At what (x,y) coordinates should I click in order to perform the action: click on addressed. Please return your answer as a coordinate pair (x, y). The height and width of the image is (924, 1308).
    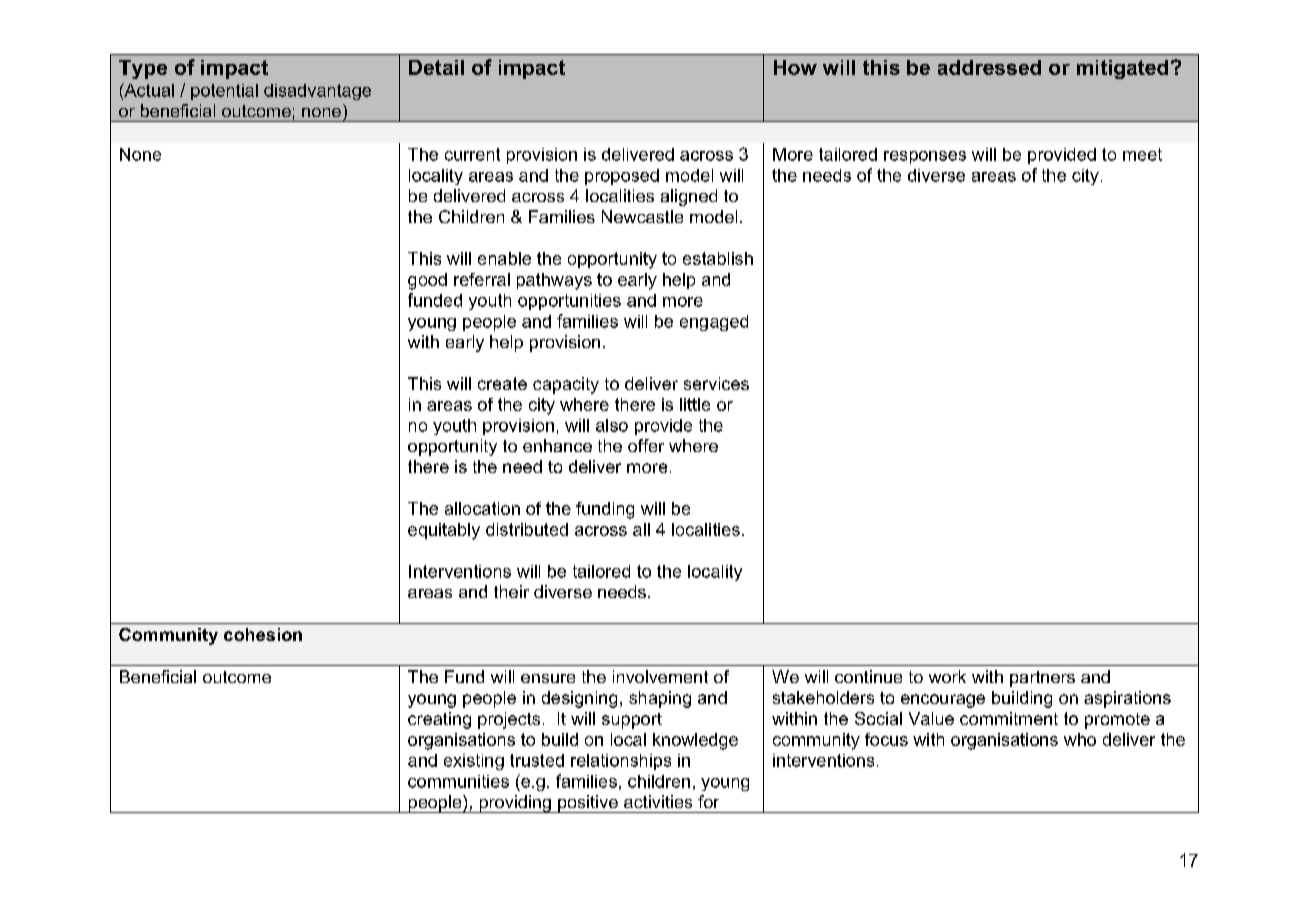
    Looking at the image, I should click on (989, 67).
